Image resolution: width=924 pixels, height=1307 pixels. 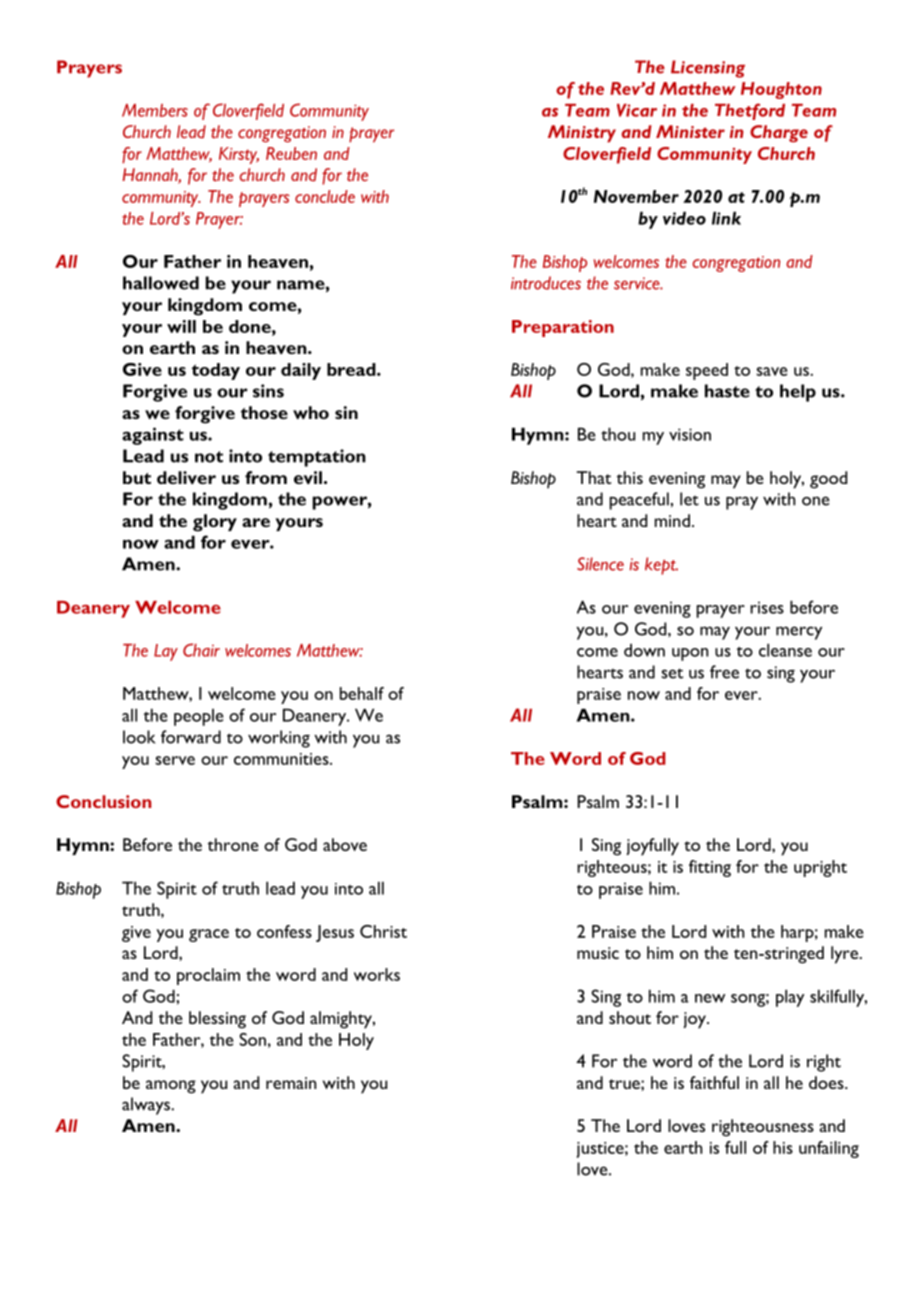 What do you see at coordinates (582, 134) in the screenshot?
I see `Ministry` at bounding box center [582, 134].
